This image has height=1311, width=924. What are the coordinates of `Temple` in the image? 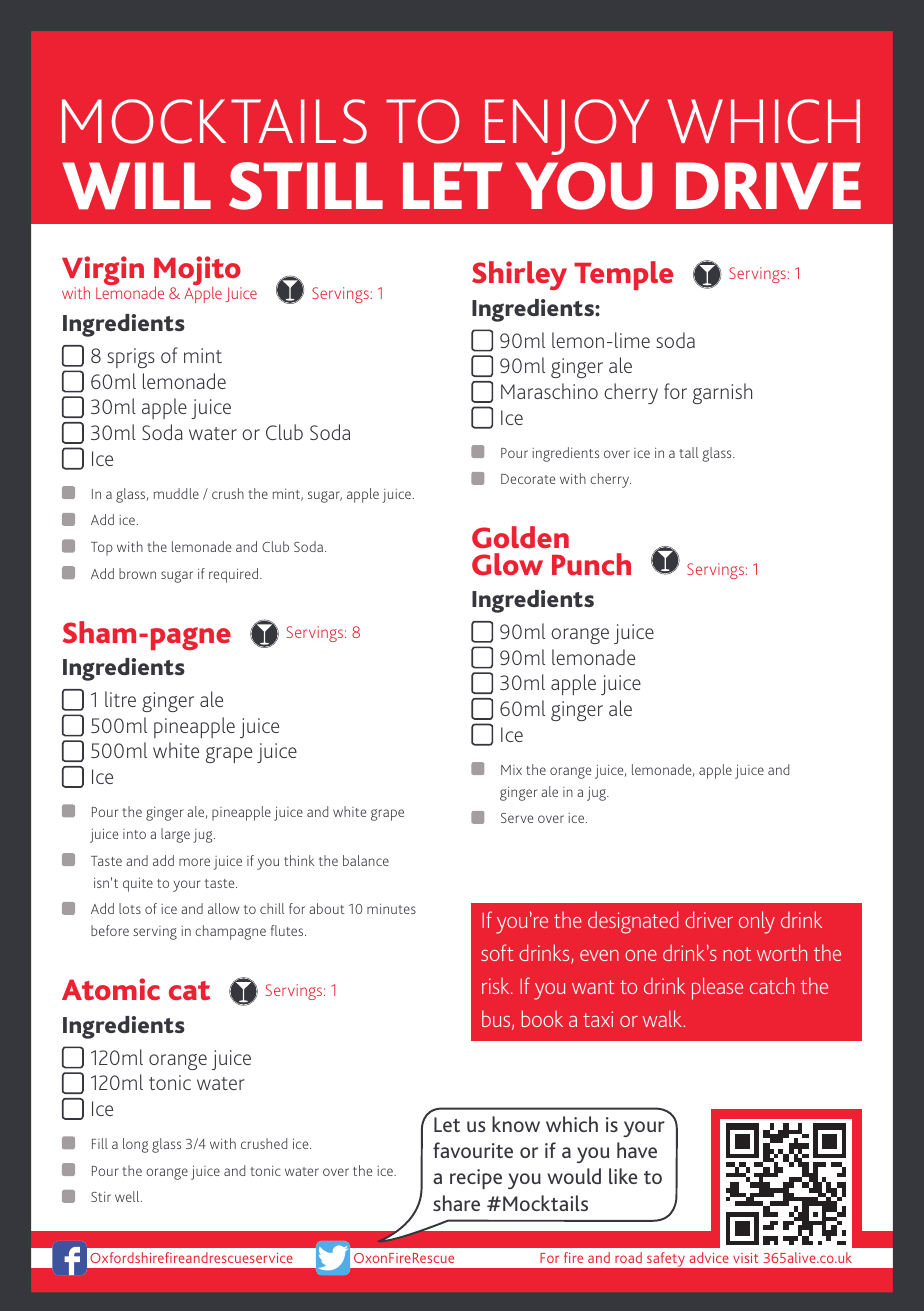 It's located at (623, 275).
